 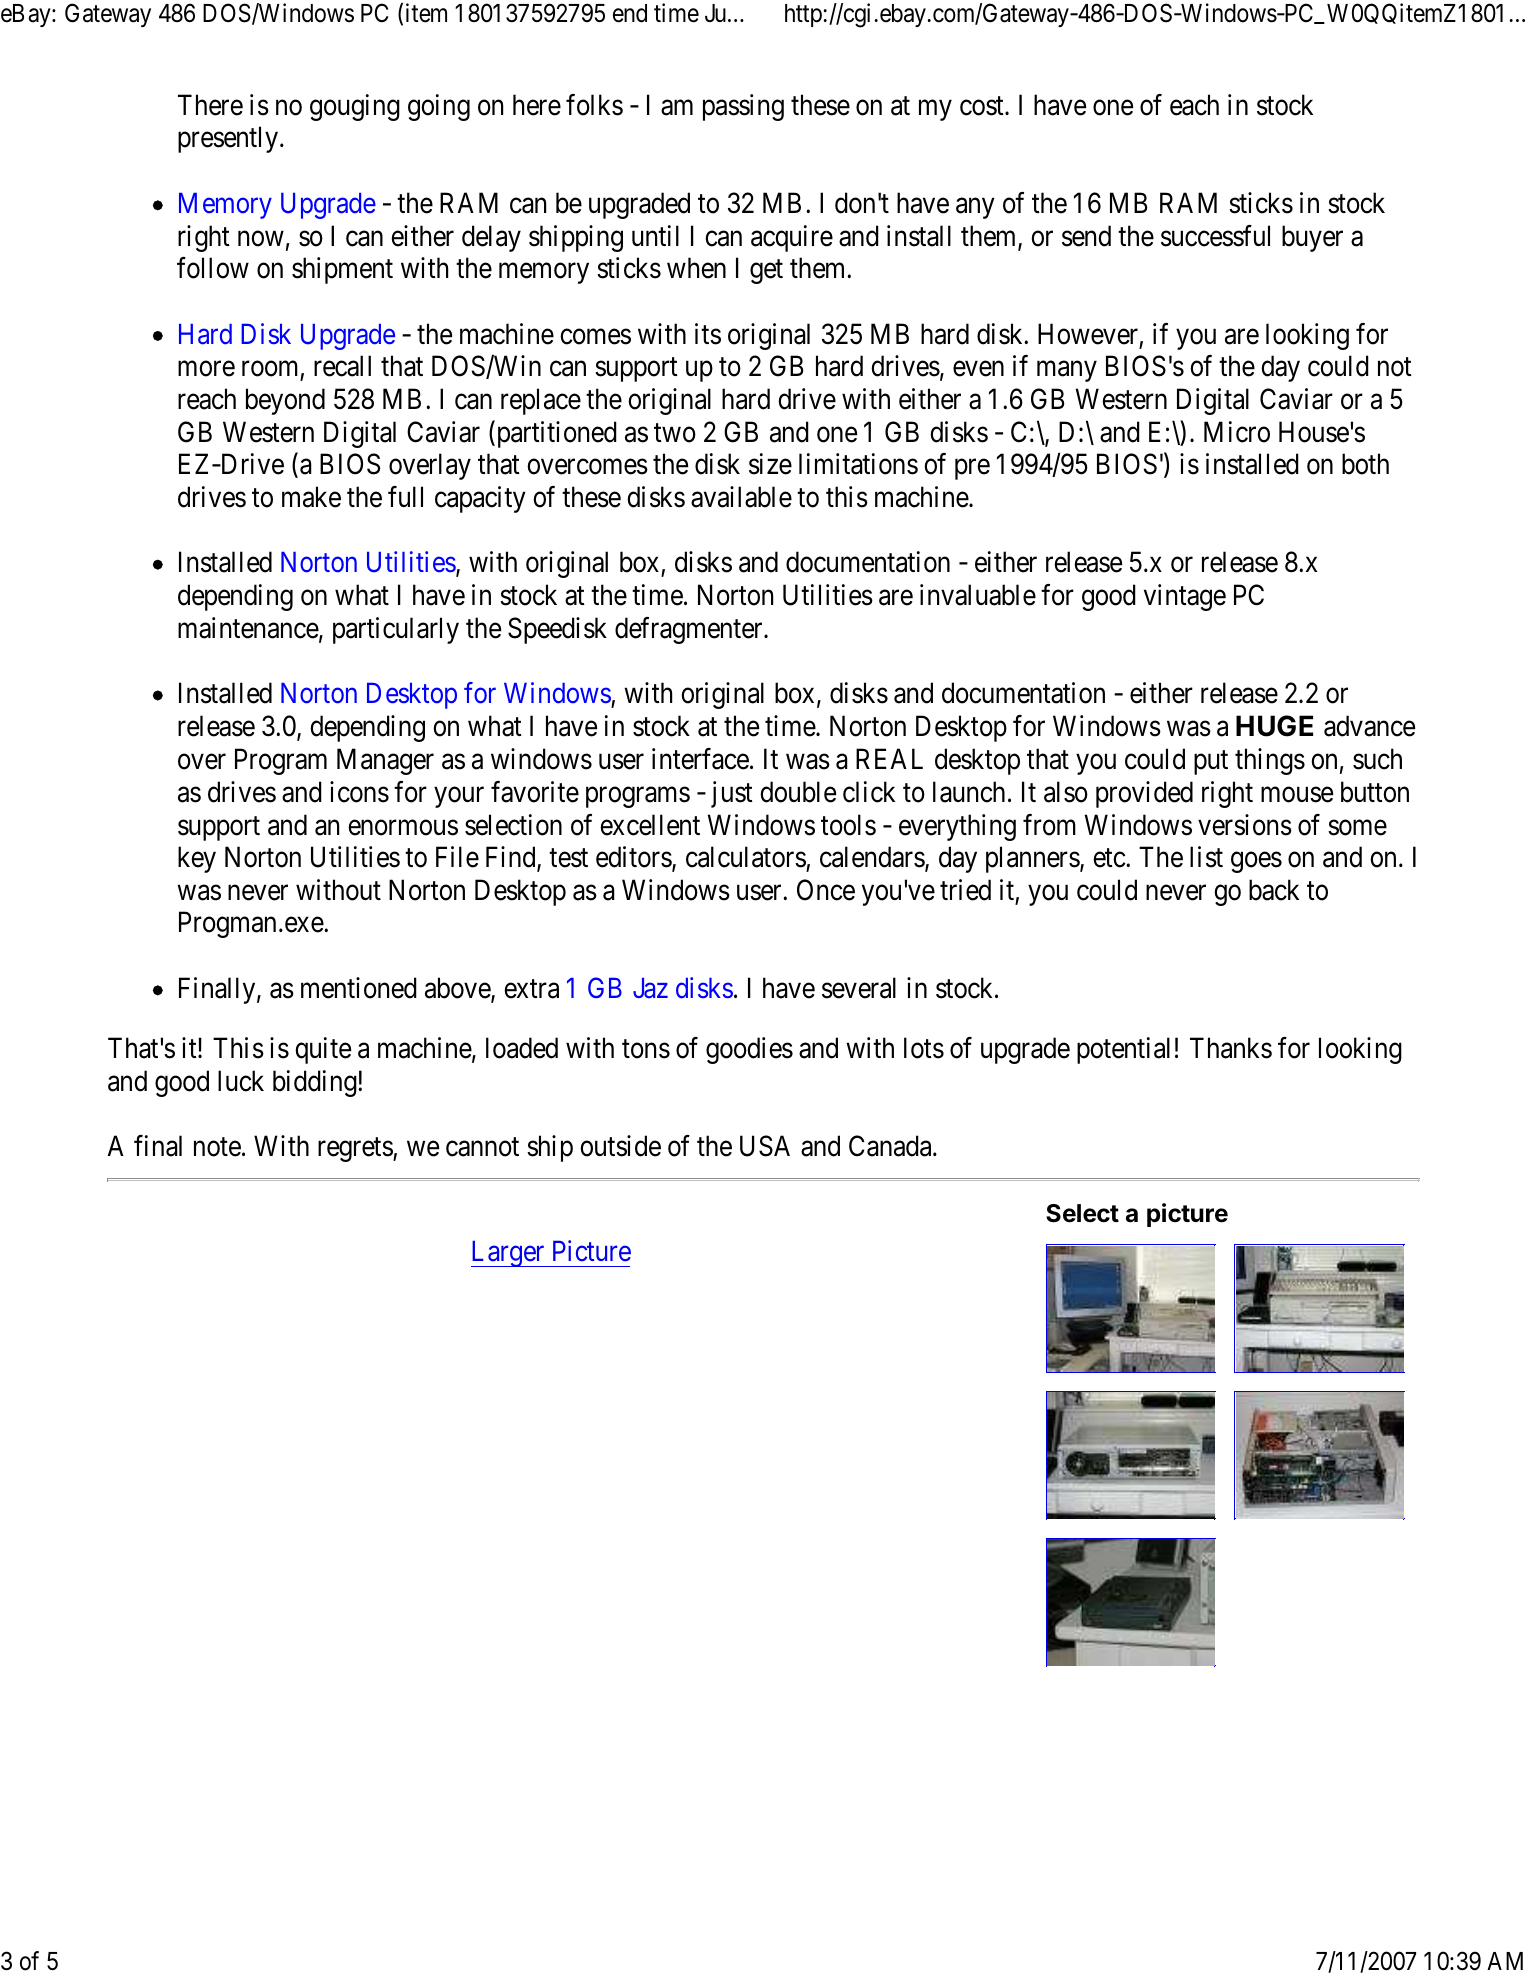 What do you see at coordinates (1123, 1050) in the screenshot?
I see `potential` at bounding box center [1123, 1050].
